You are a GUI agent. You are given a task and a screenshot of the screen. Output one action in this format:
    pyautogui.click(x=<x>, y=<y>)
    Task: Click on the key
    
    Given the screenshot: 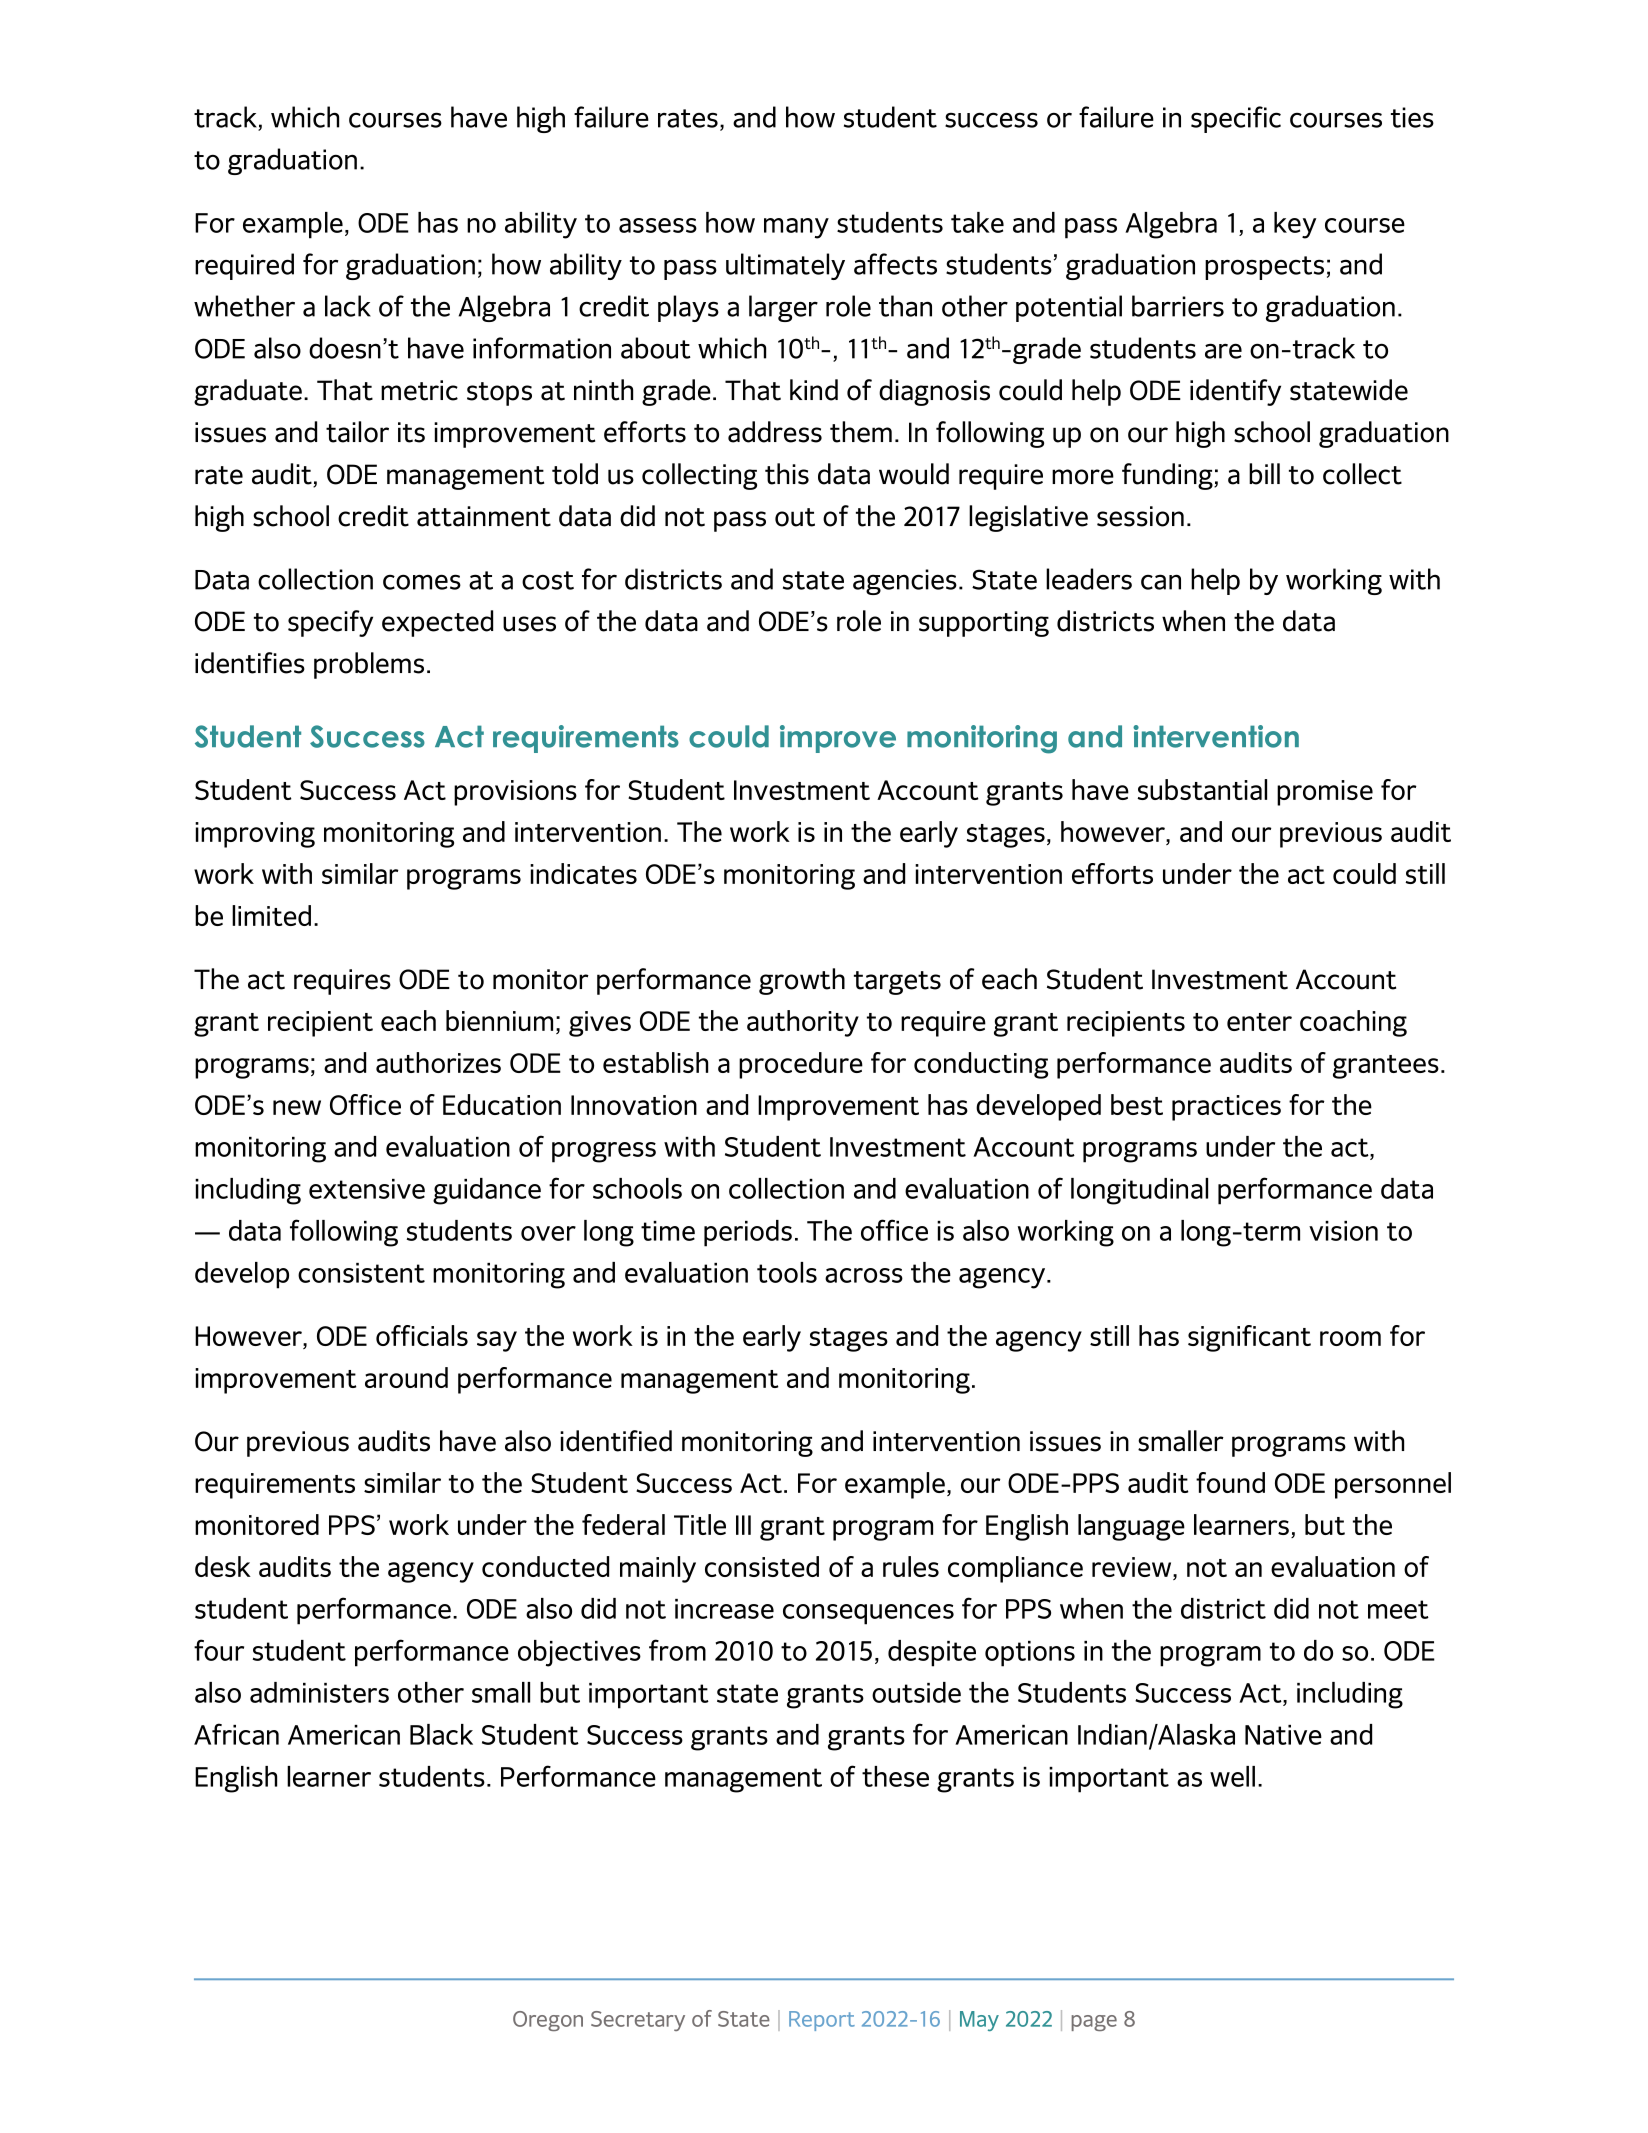 What is the action you would take?
    pyautogui.click(x=1295, y=225)
